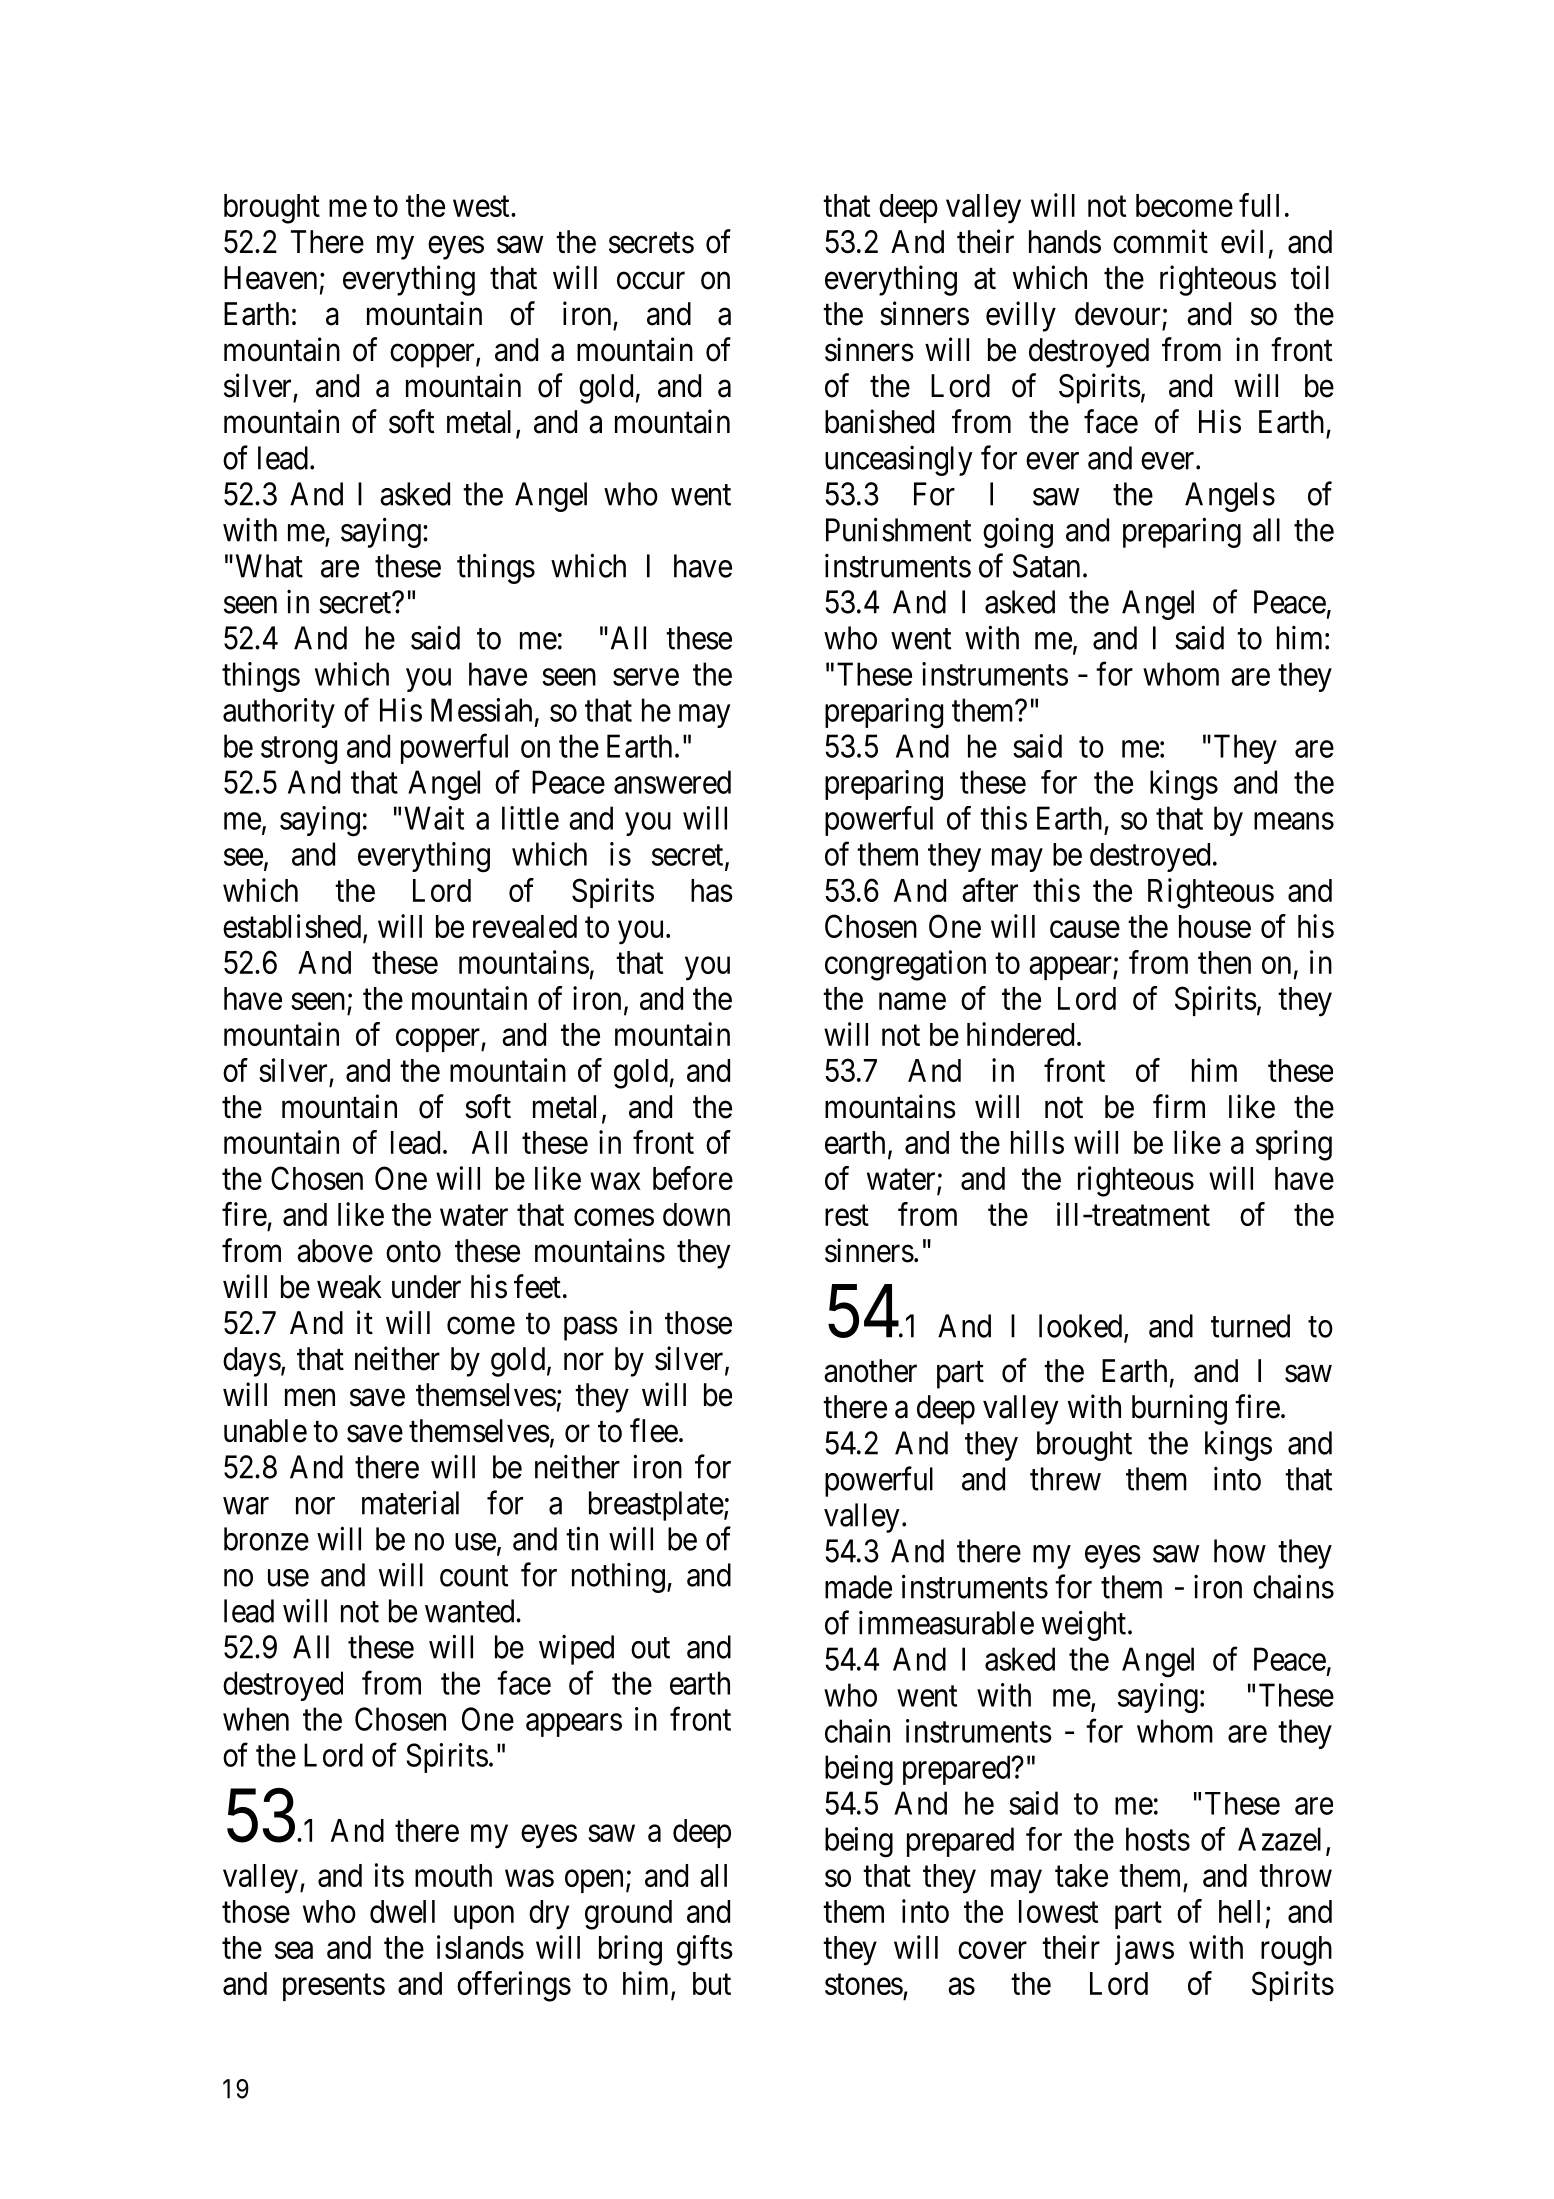 This screenshot has height=2199, width=1554. What do you see at coordinates (1160, 241) in the screenshot?
I see `commit` at bounding box center [1160, 241].
